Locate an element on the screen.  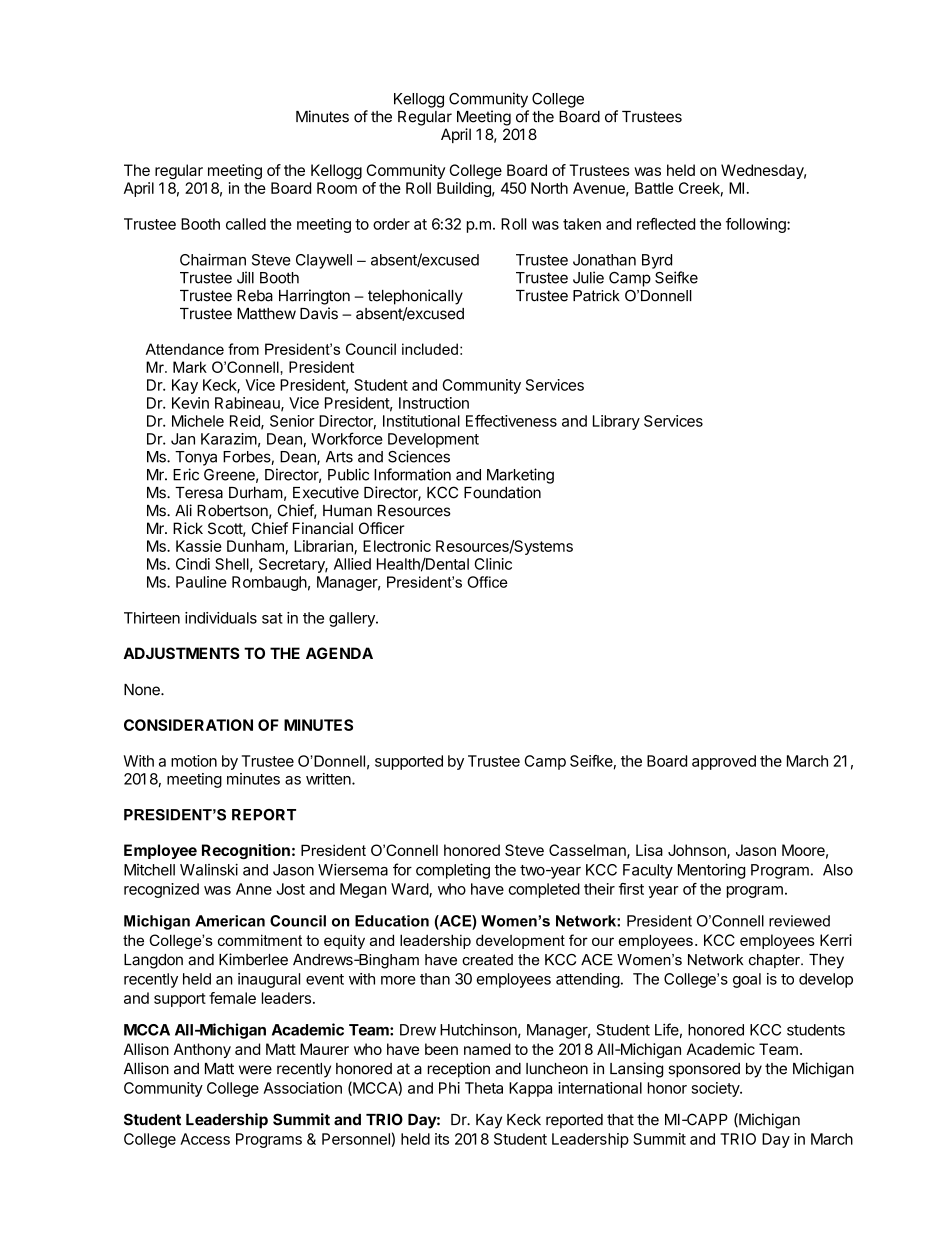
Access is located at coordinates (205, 1139).
